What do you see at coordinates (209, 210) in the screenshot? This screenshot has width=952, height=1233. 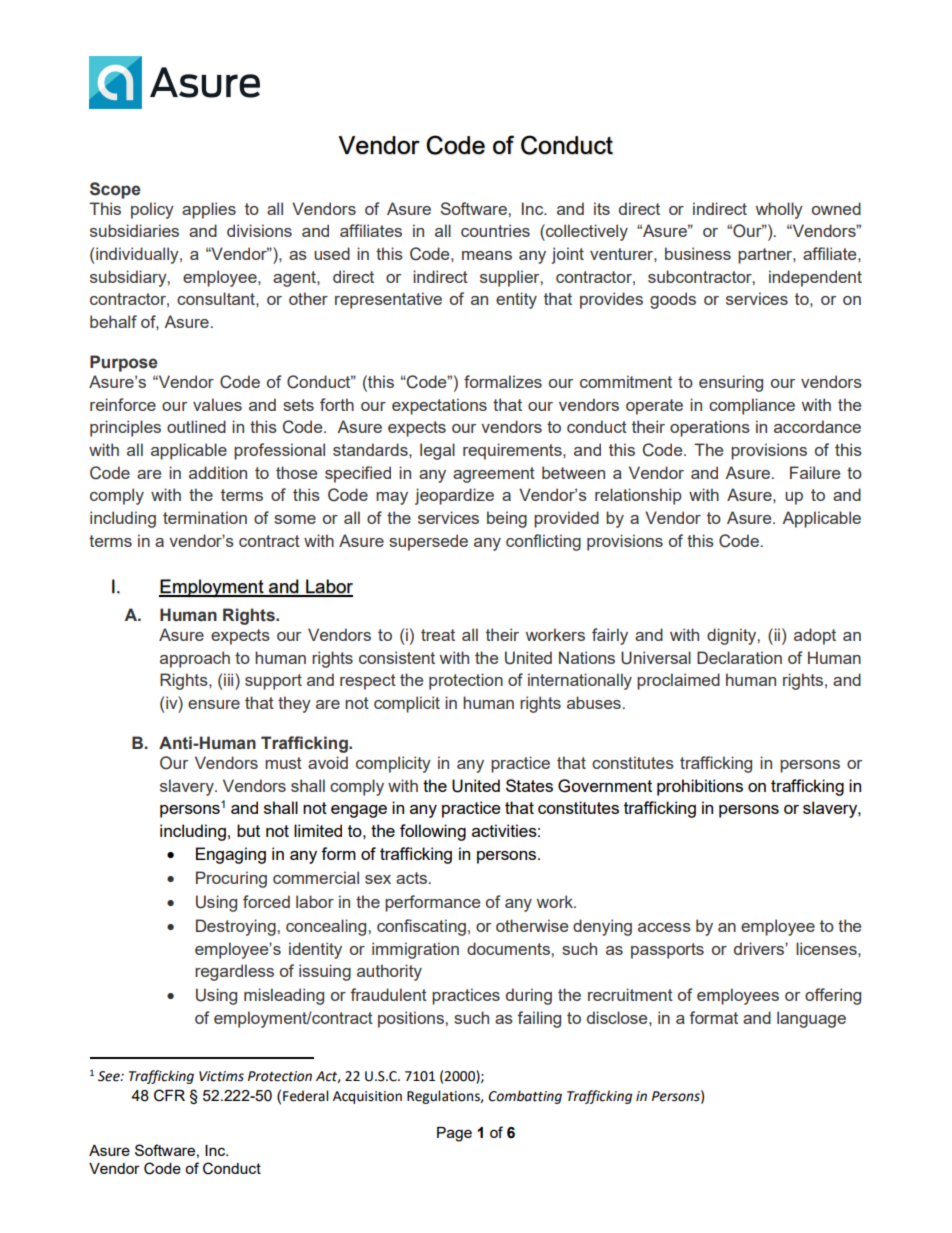 I see `applies` at bounding box center [209, 210].
